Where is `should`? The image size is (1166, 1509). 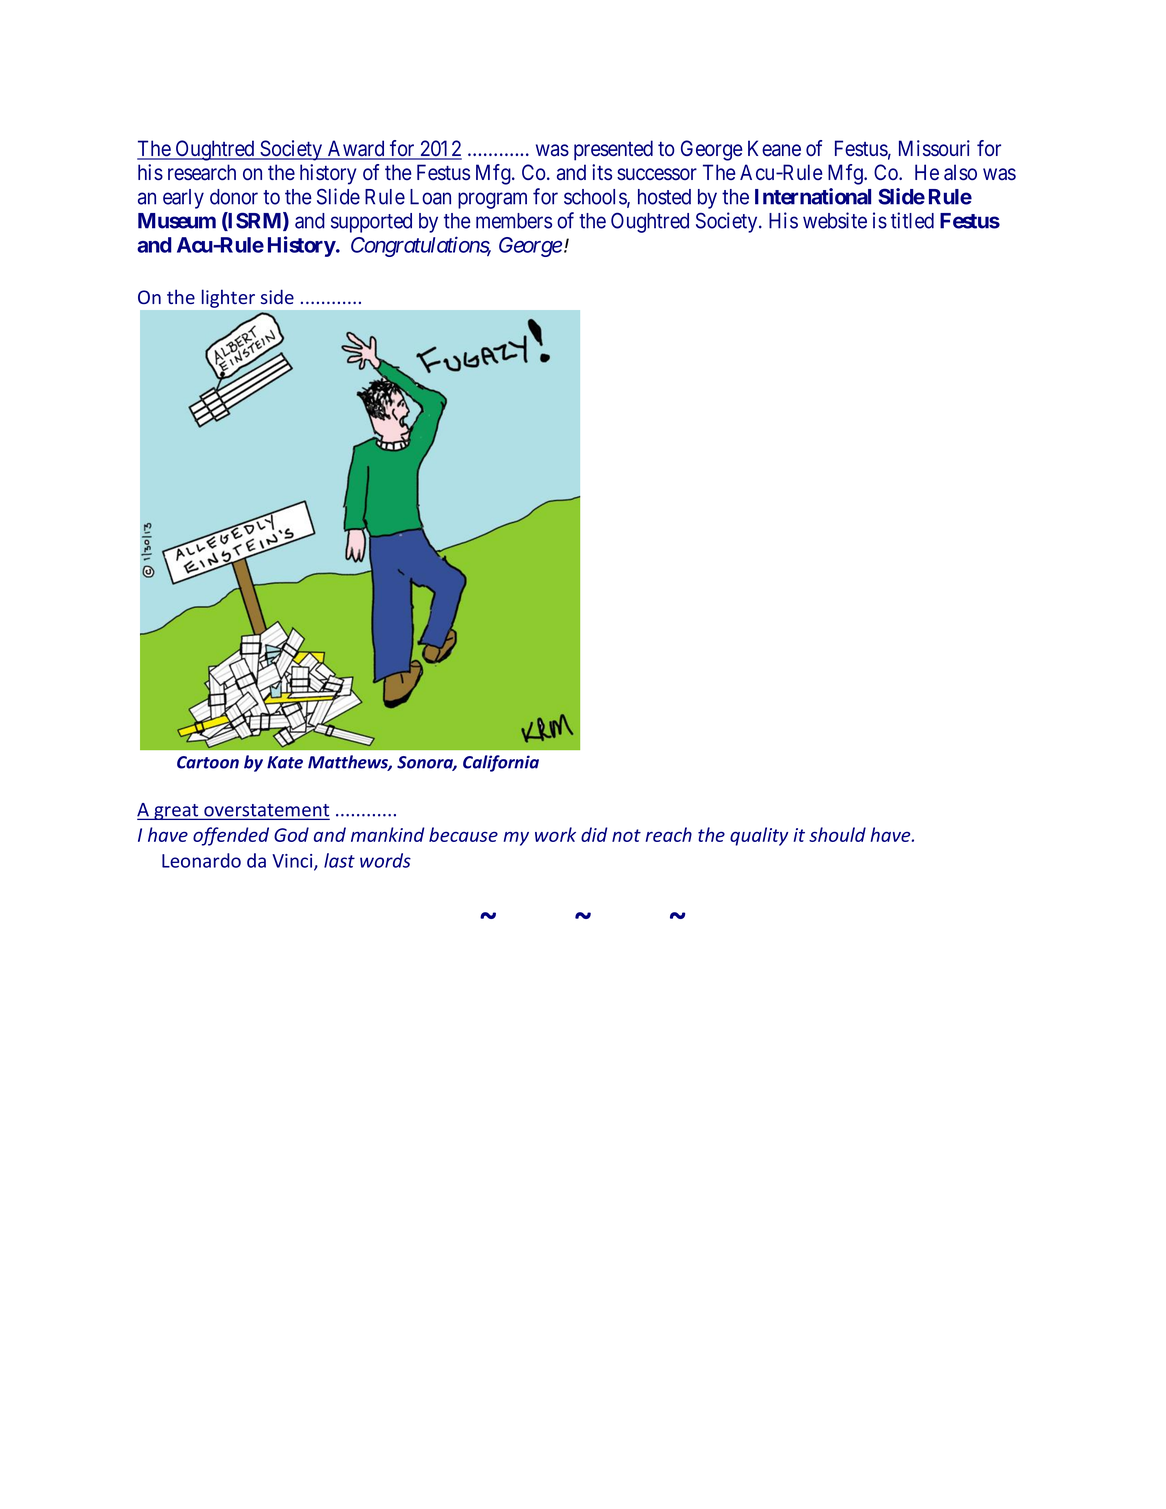
should is located at coordinates (837, 834).
